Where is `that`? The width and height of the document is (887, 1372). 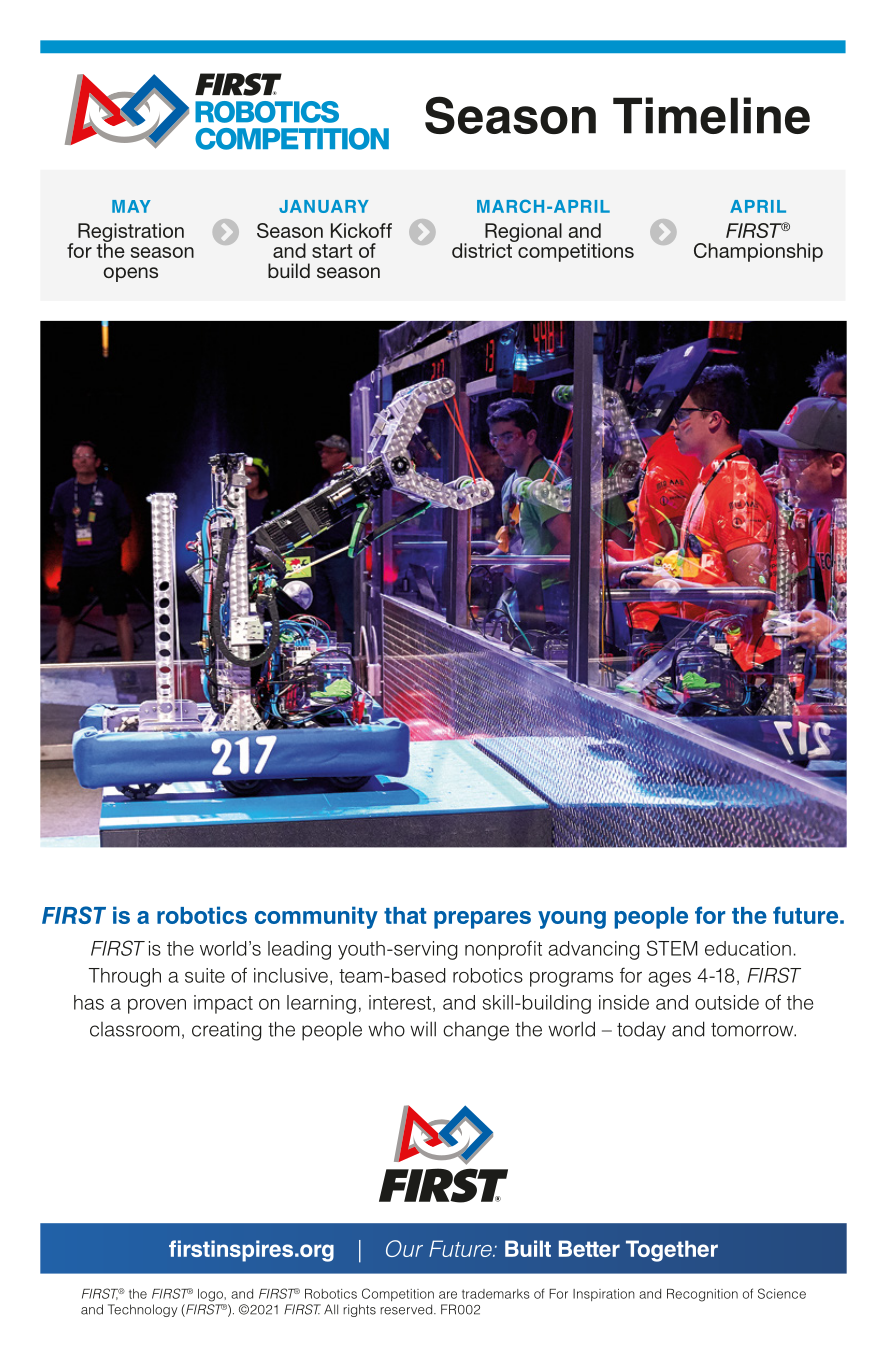 that is located at coordinates (405, 915).
